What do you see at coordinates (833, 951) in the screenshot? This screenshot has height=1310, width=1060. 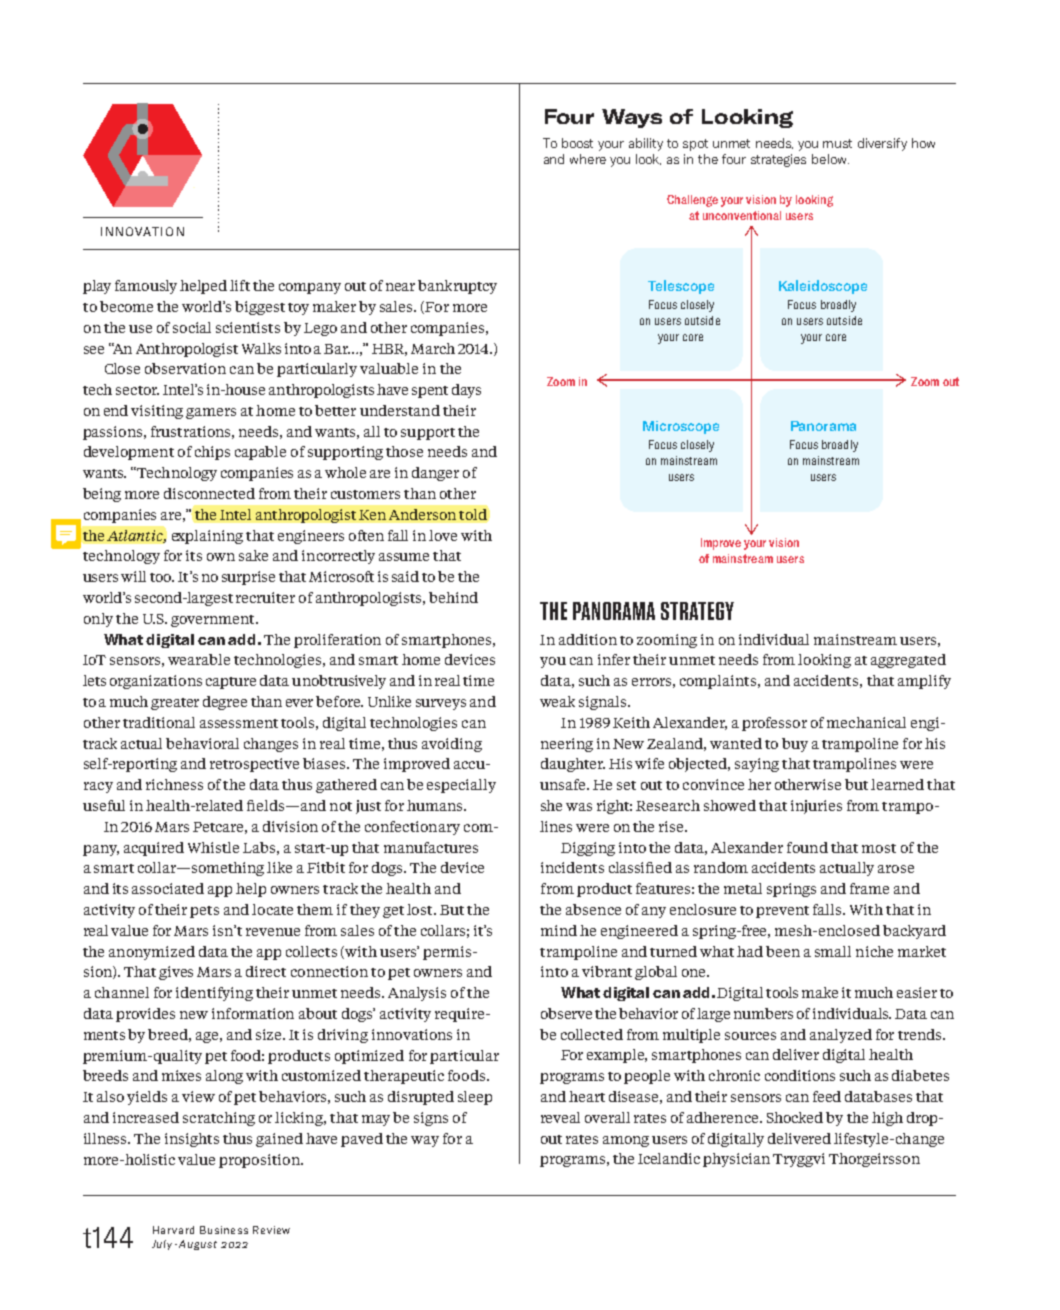 I see `small` at bounding box center [833, 951].
